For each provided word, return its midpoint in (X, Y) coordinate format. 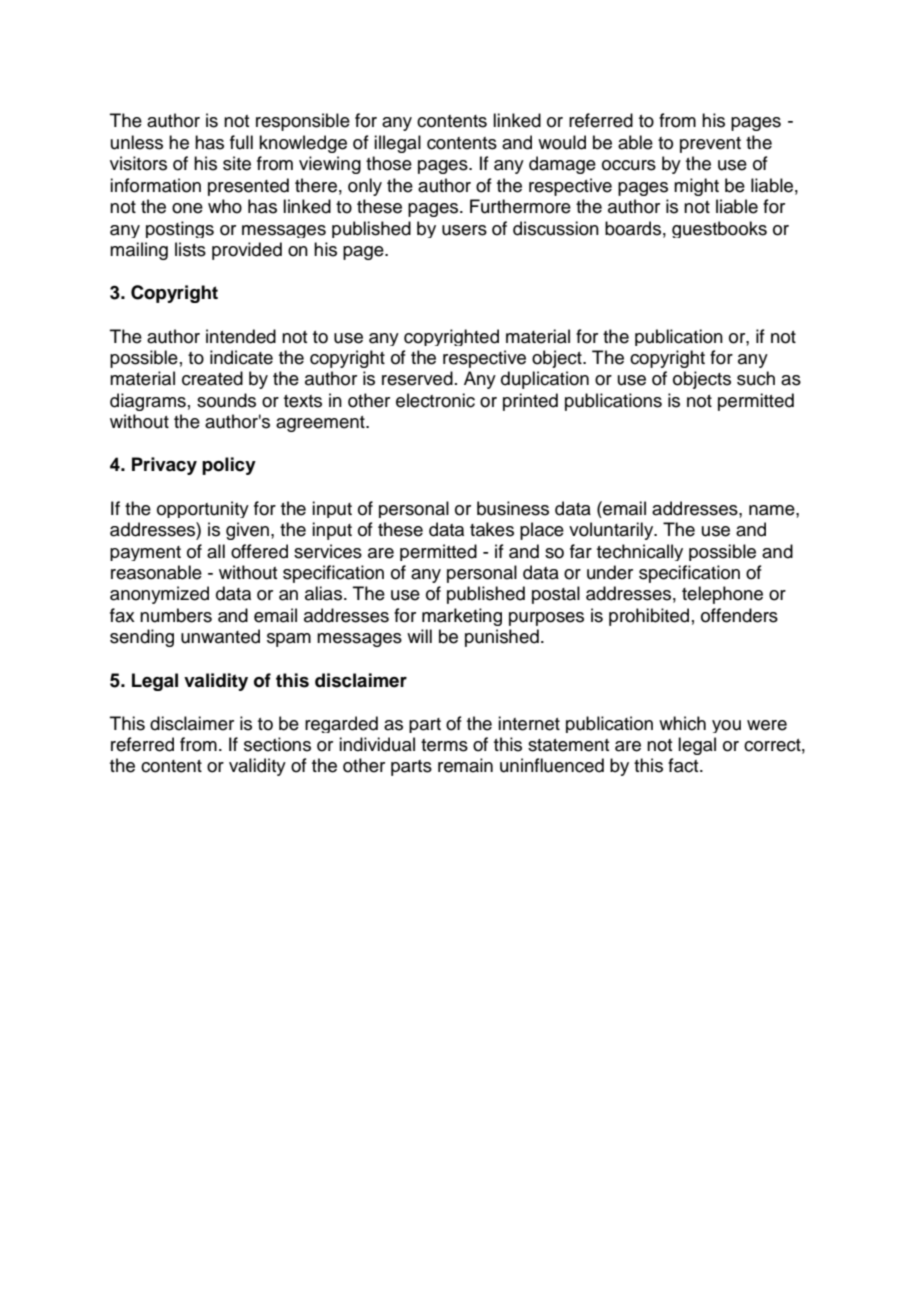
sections (277, 744)
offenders (739, 615)
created (212, 378)
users (464, 230)
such (756, 378)
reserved (417, 378)
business (513, 508)
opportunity (203, 509)
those (389, 163)
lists (190, 249)
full (241, 142)
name (773, 510)
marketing (462, 617)
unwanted (220, 636)
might (696, 187)
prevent (710, 145)
